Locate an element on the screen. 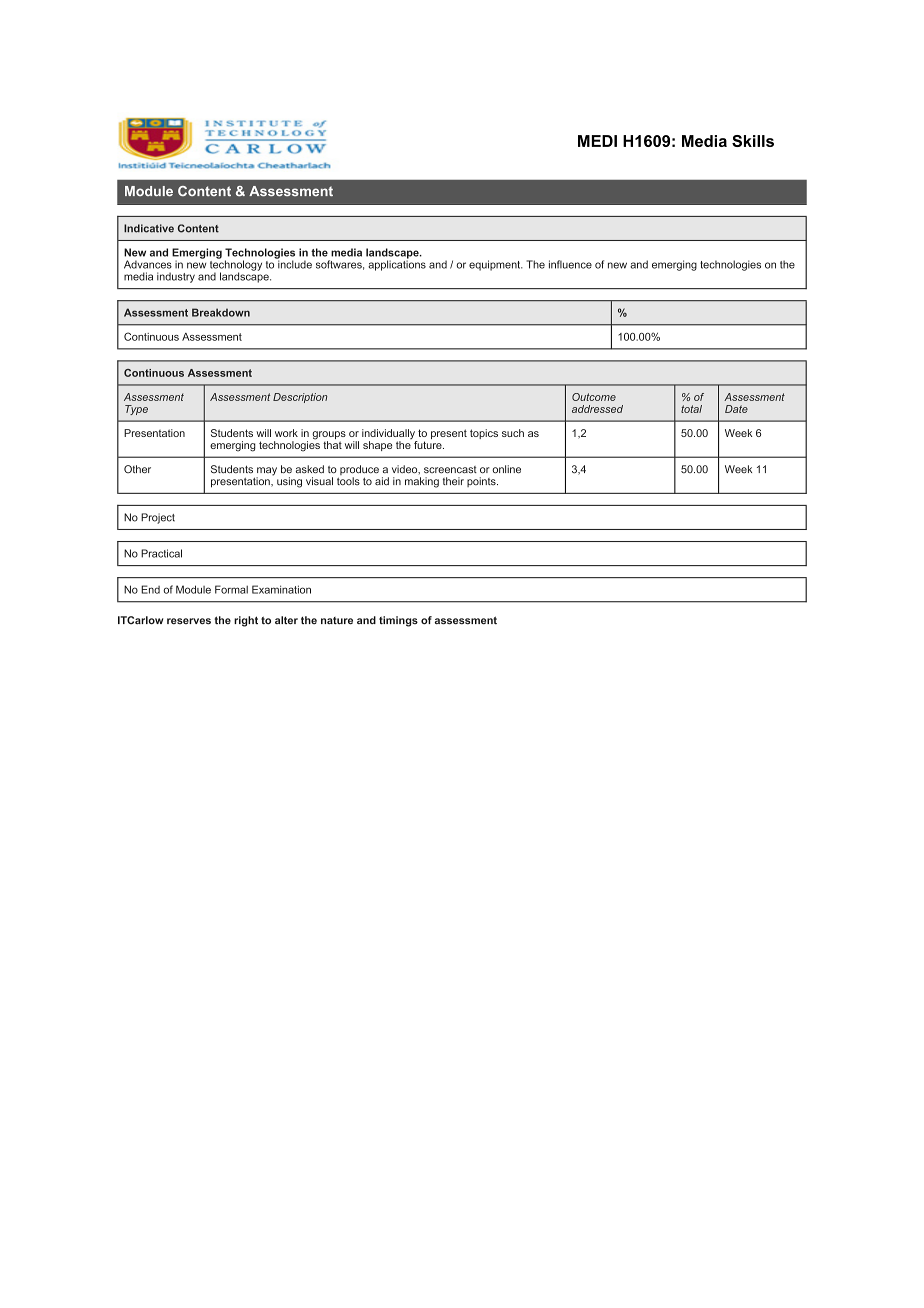  Skills is located at coordinates (753, 141).
